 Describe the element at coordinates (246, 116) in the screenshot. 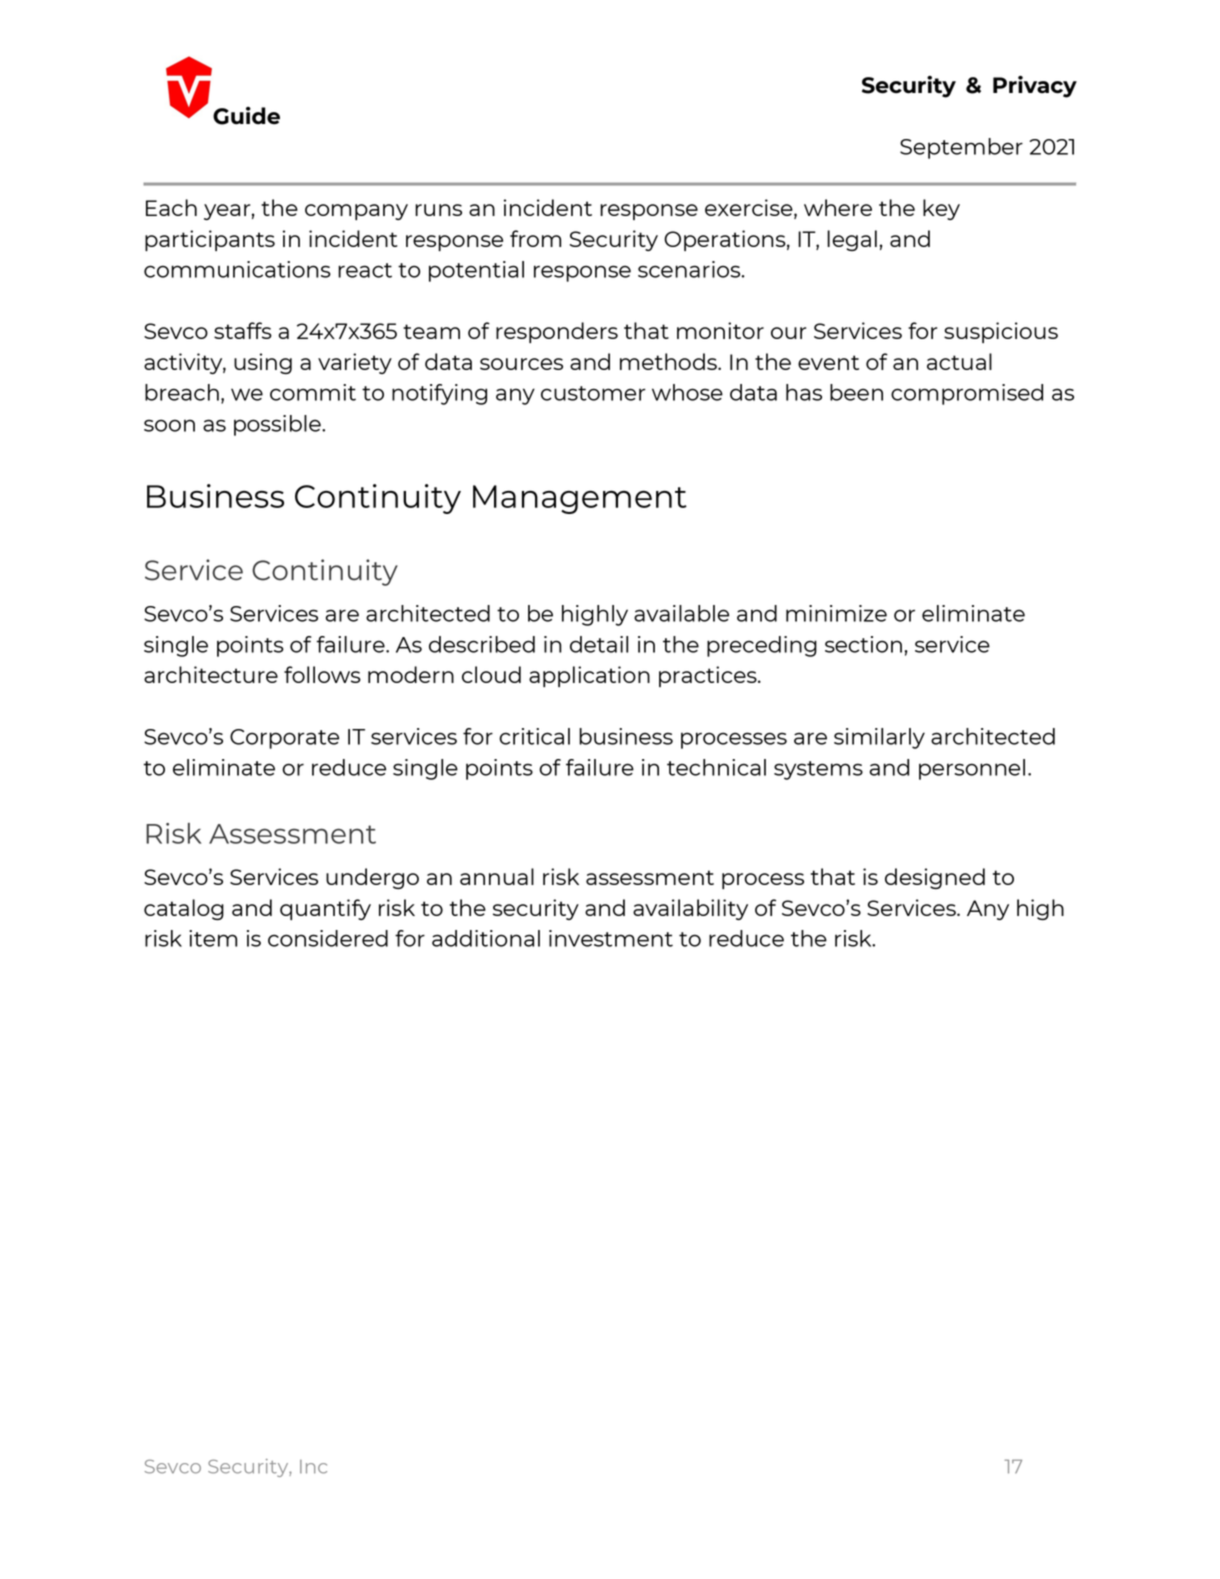

I see `Guide` at that location.
